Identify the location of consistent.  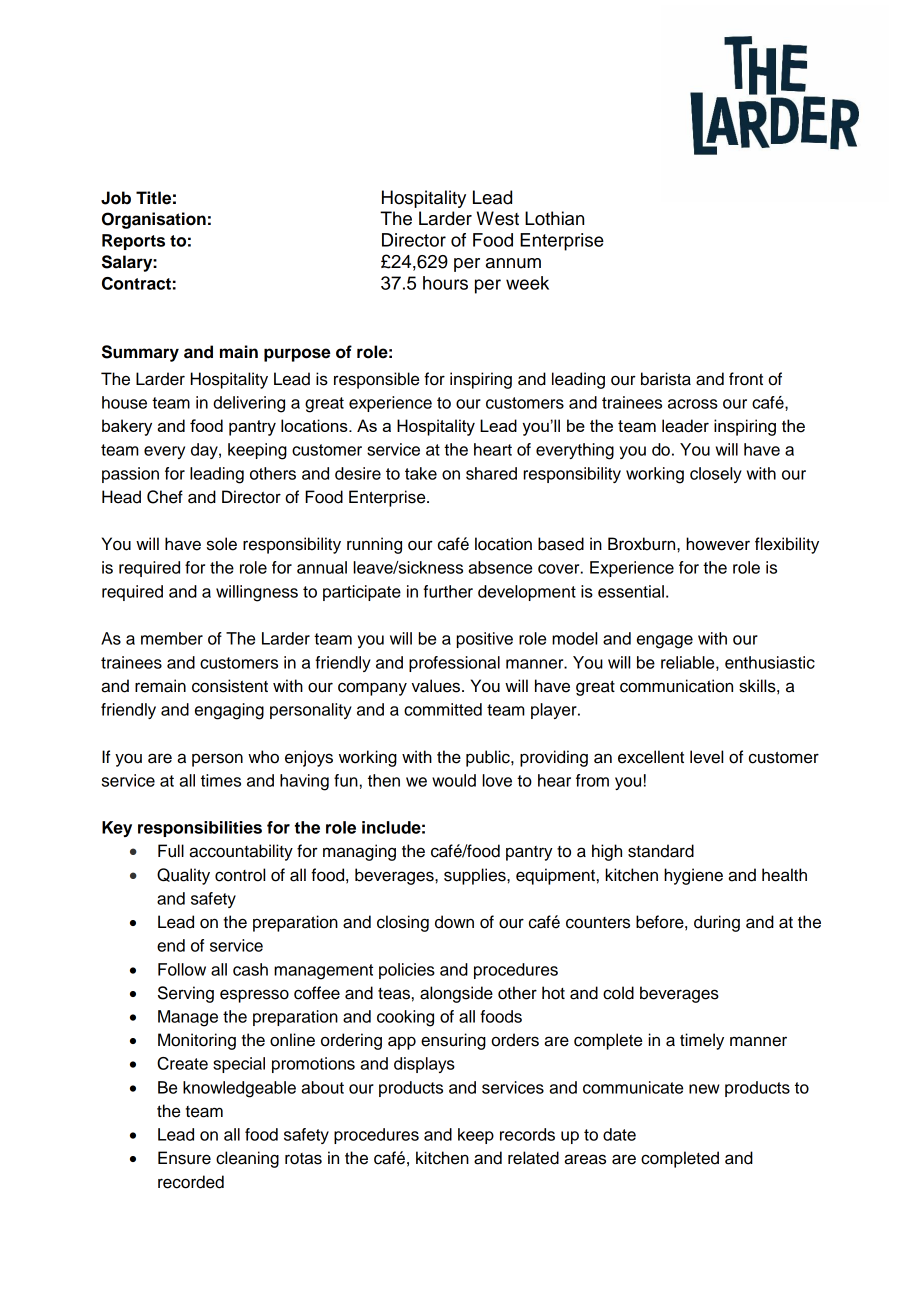
(230, 686).
